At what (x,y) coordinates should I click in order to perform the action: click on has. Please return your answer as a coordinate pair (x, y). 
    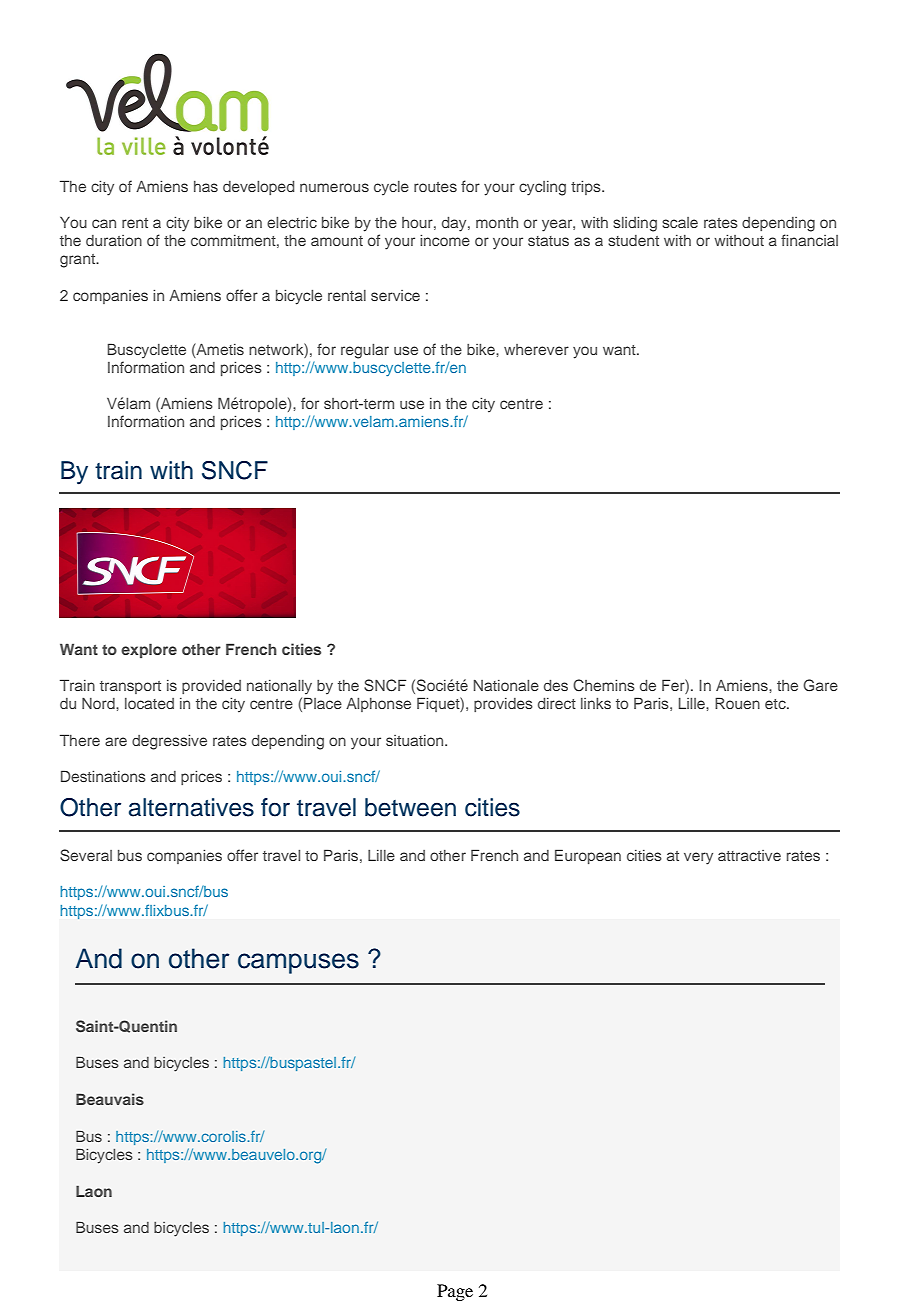
    Looking at the image, I should click on (206, 186).
